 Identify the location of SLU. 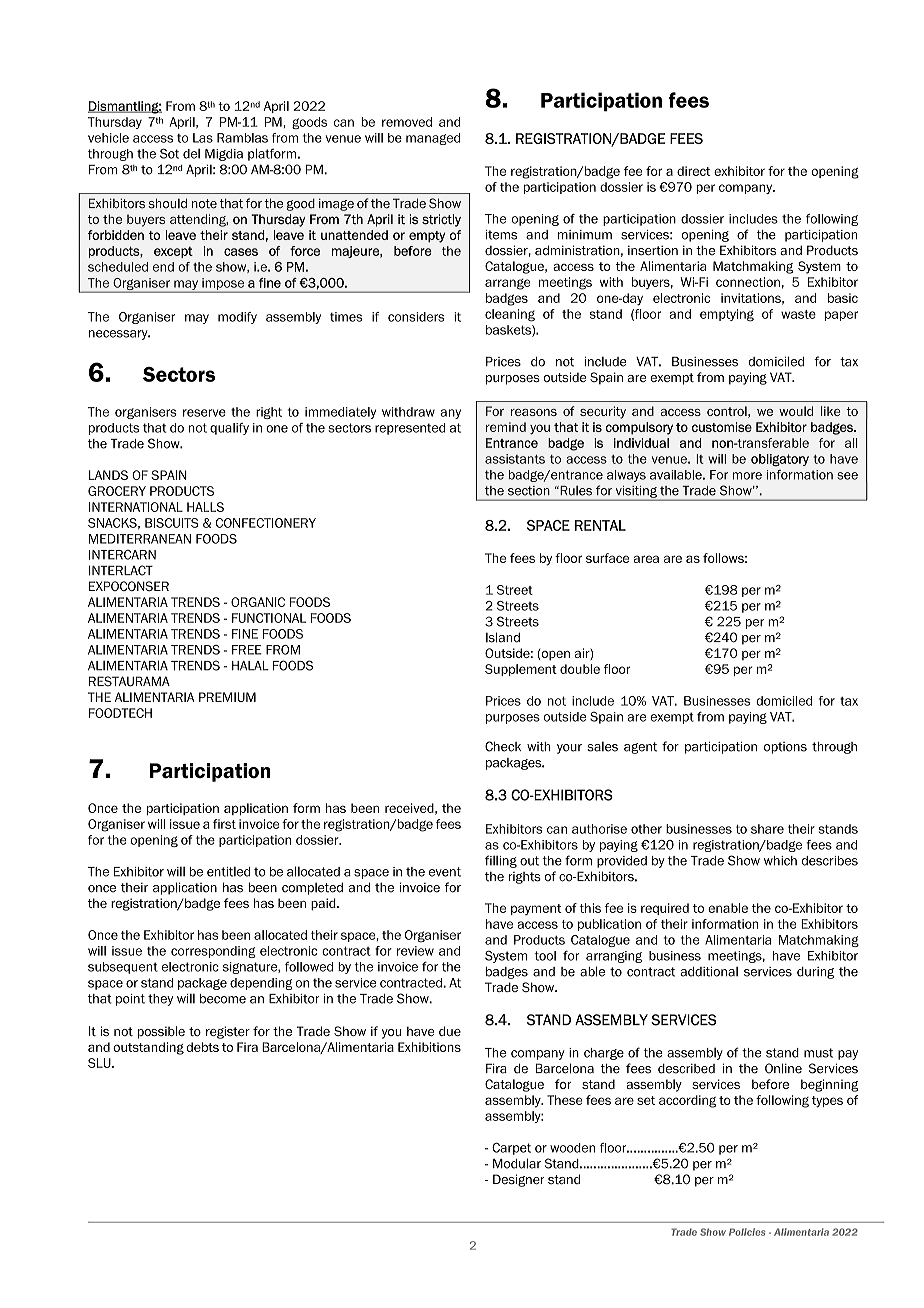
(100, 1063).
